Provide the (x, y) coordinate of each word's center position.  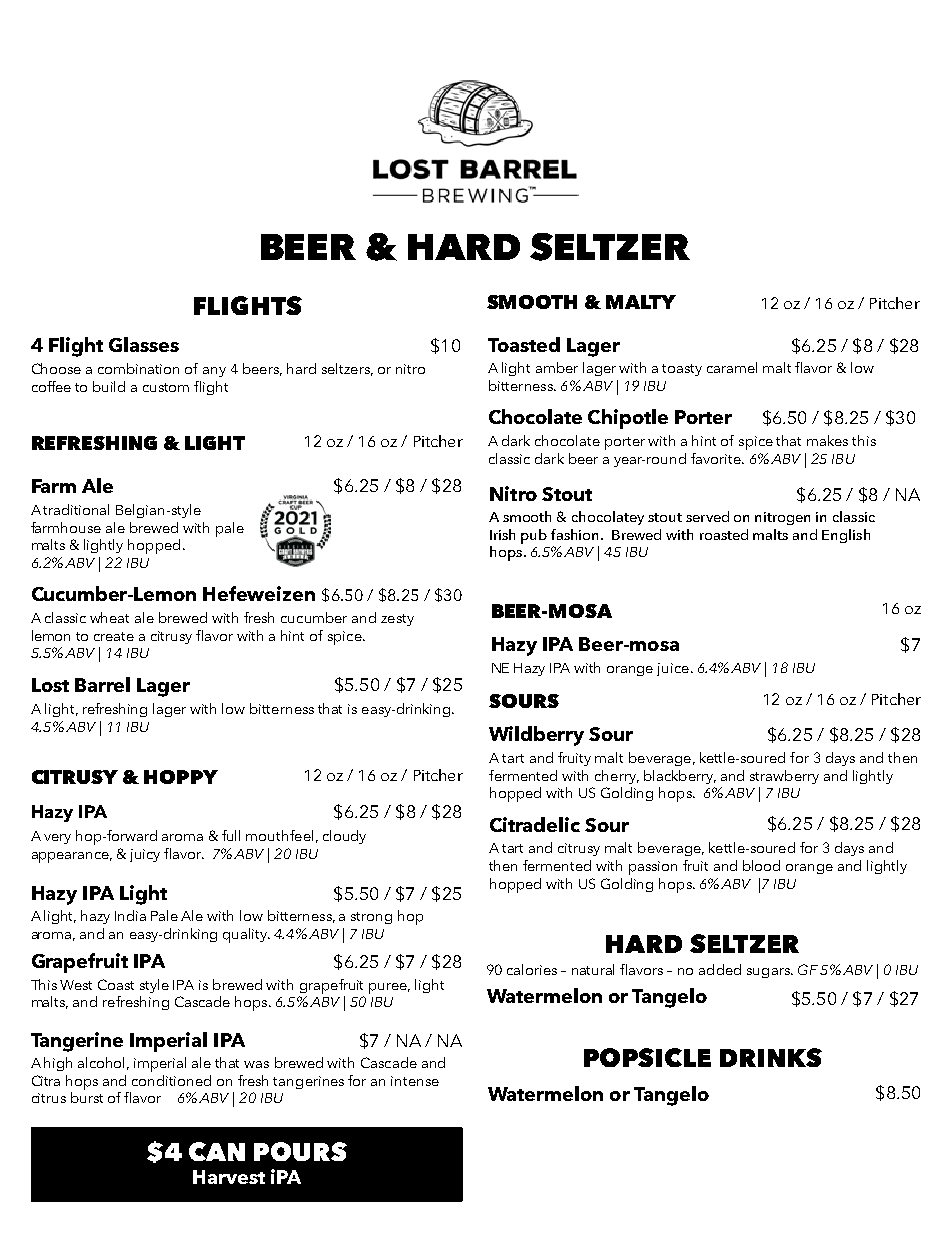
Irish (502, 534)
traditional (76, 509)
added (720, 969)
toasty (682, 370)
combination (138, 368)
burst (87, 1097)
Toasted (524, 344)
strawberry (784, 777)
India (130, 915)
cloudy (344, 837)
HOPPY (181, 777)
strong (371, 918)
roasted (724, 534)
